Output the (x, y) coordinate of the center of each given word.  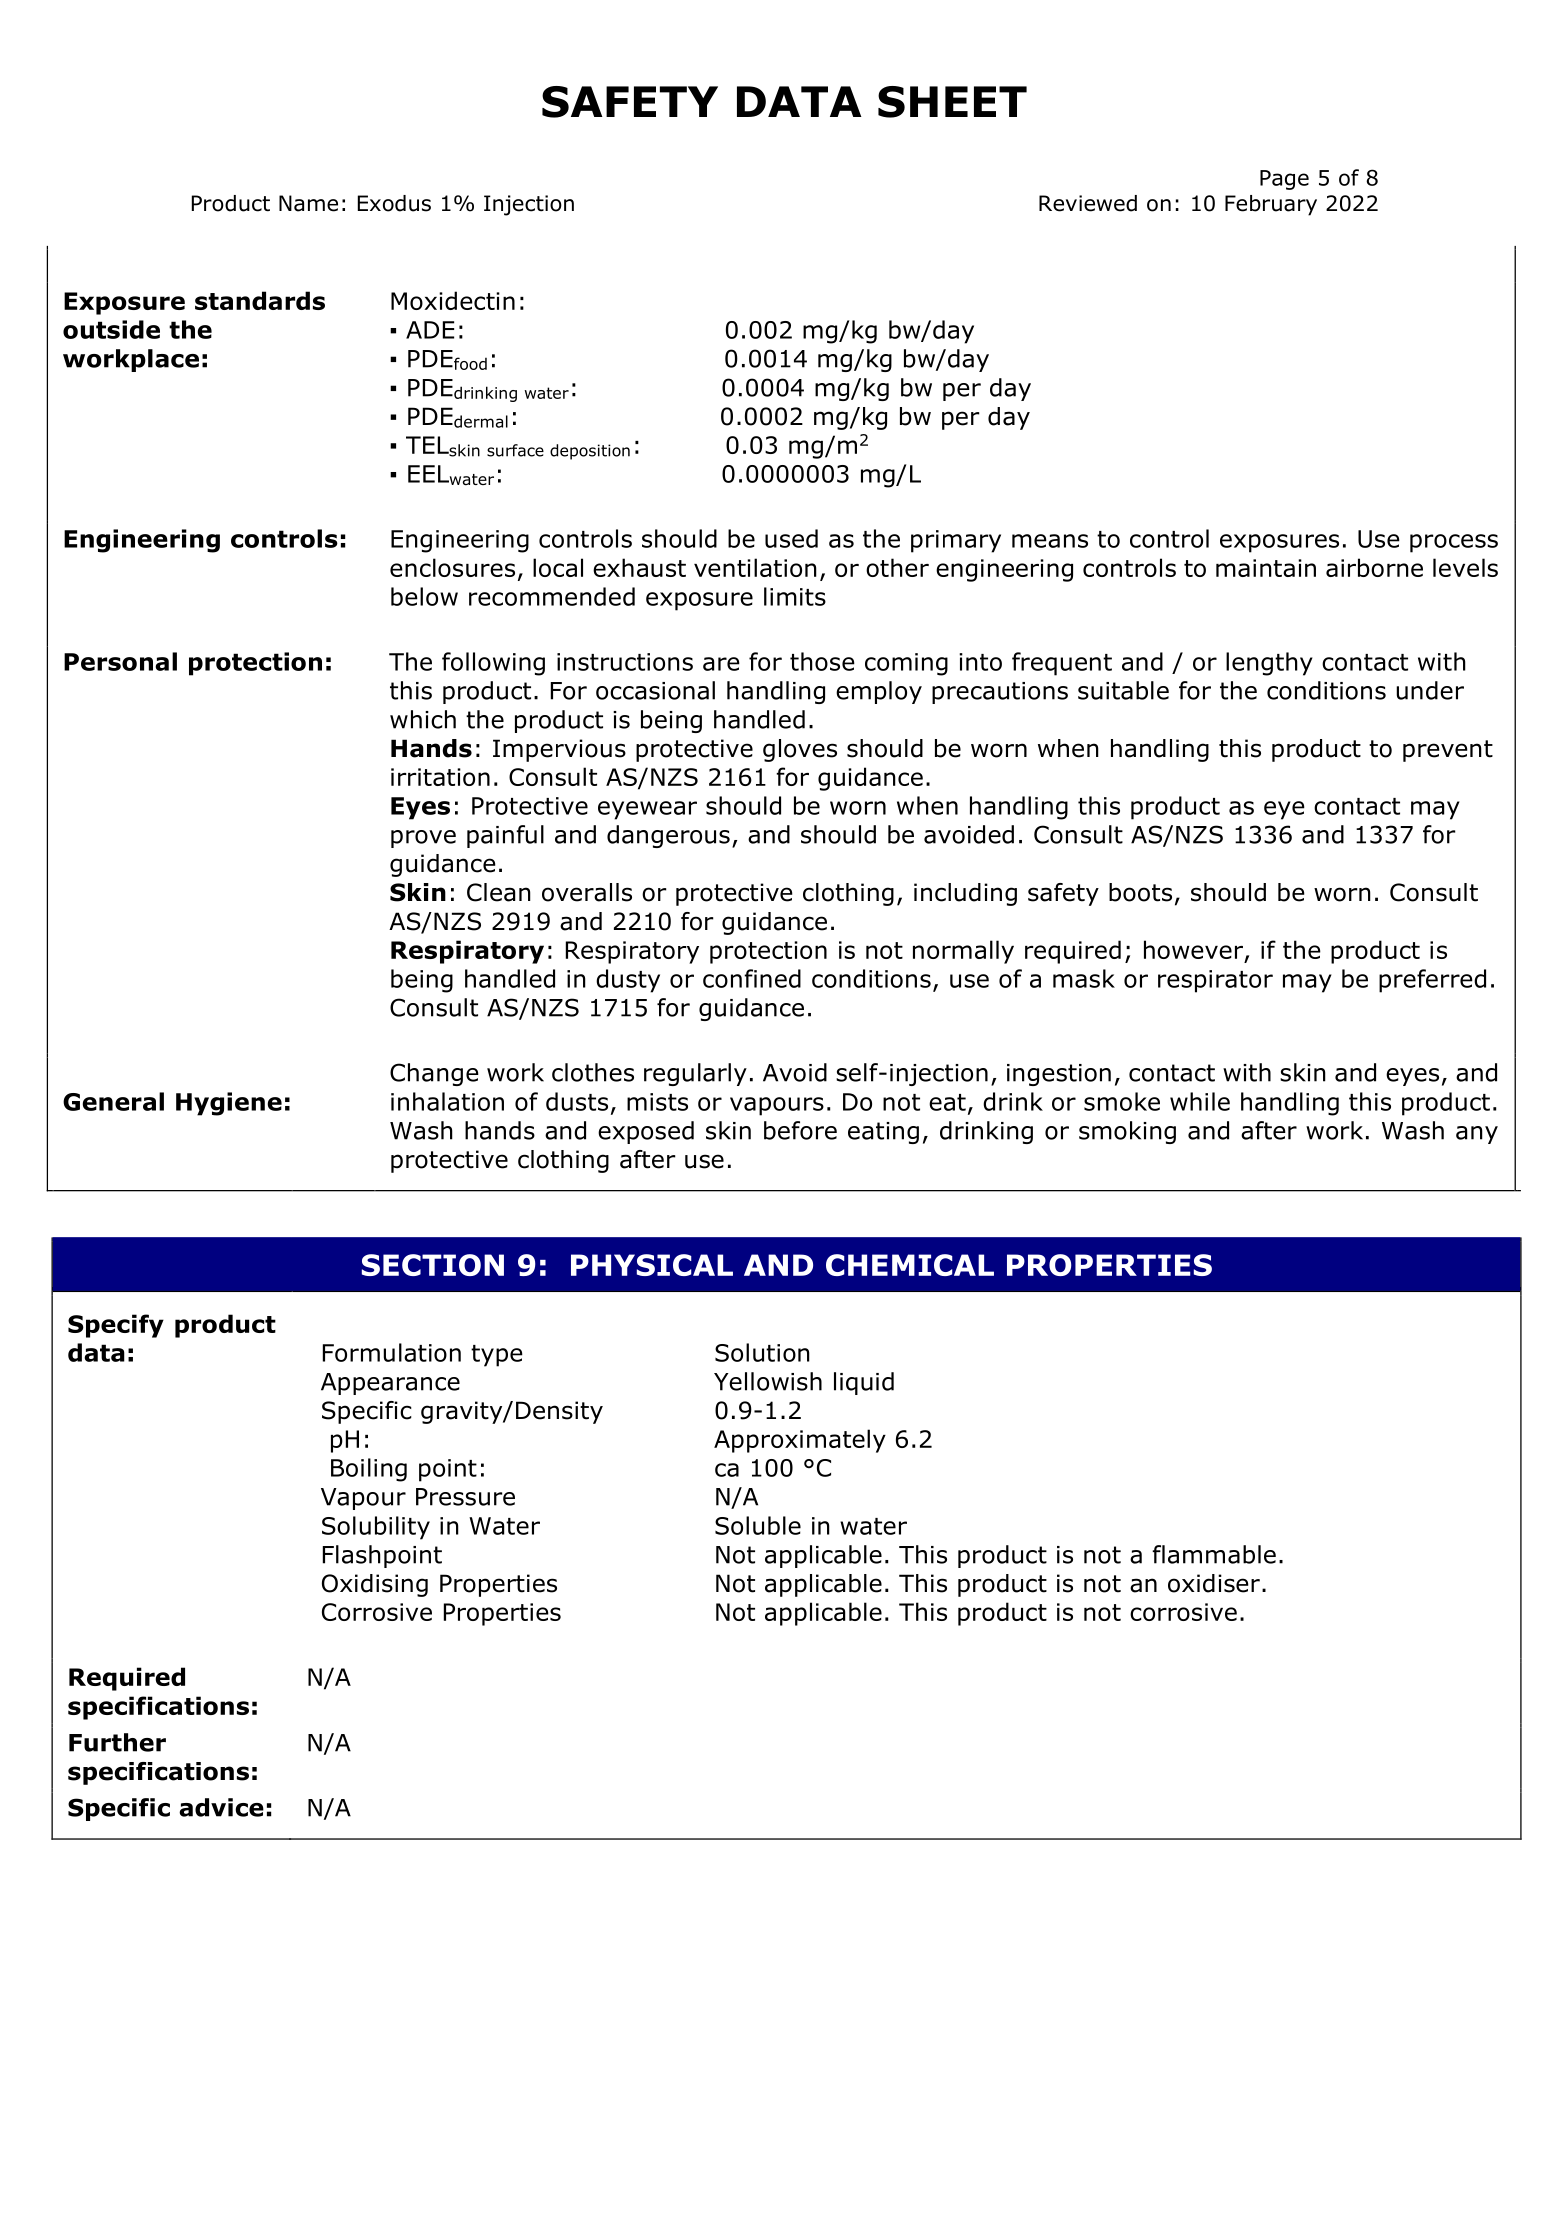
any (1477, 1135)
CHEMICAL (910, 1265)
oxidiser (1214, 1583)
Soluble (758, 1525)
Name (308, 203)
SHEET (952, 102)
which (423, 719)
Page (1284, 180)
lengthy (1269, 664)
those (822, 661)
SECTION (433, 1265)
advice (221, 1807)
